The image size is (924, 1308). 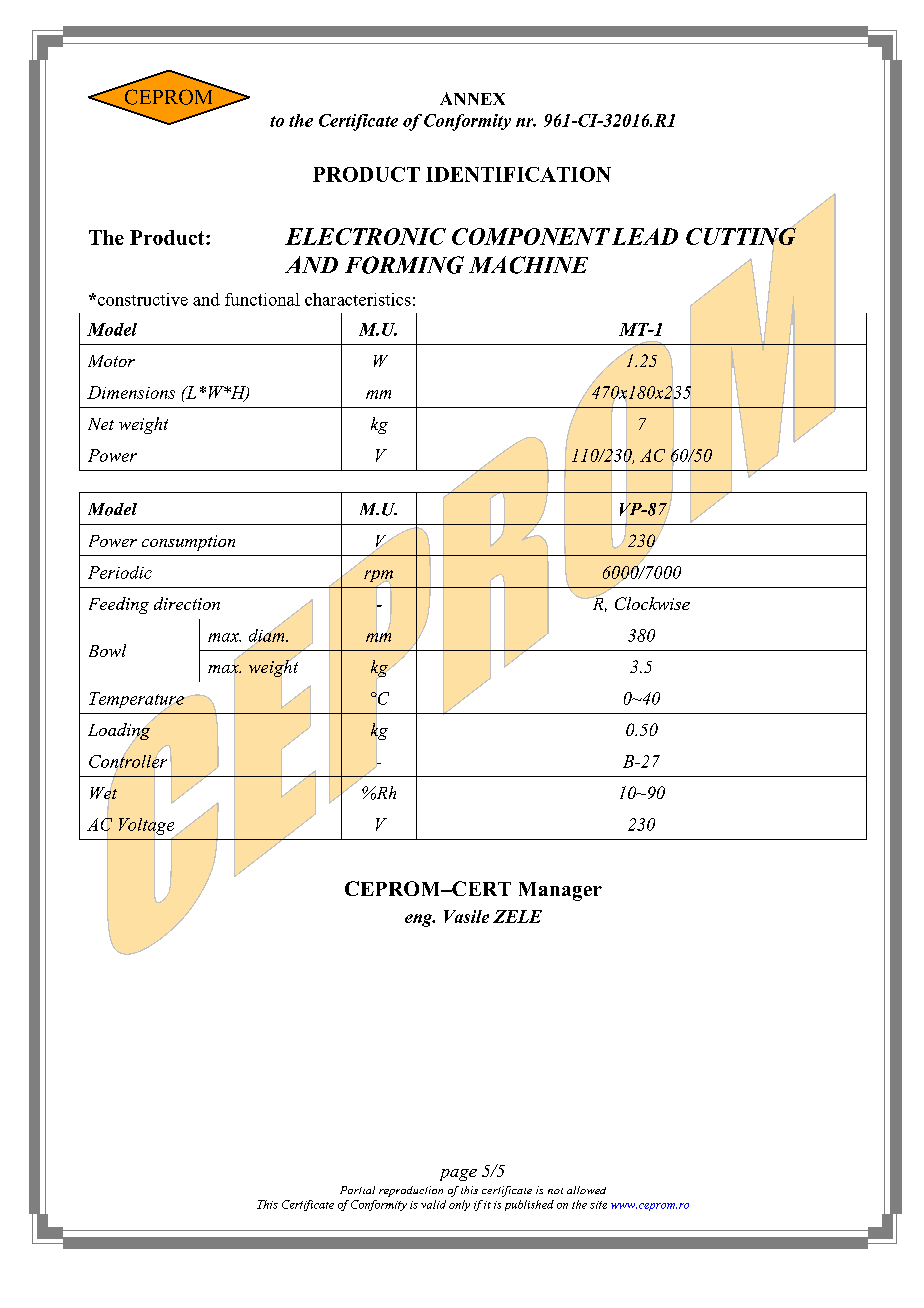 What do you see at coordinates (598, 1205) in the screenshot?
I see `site` at bounding box center [598, 1205].
